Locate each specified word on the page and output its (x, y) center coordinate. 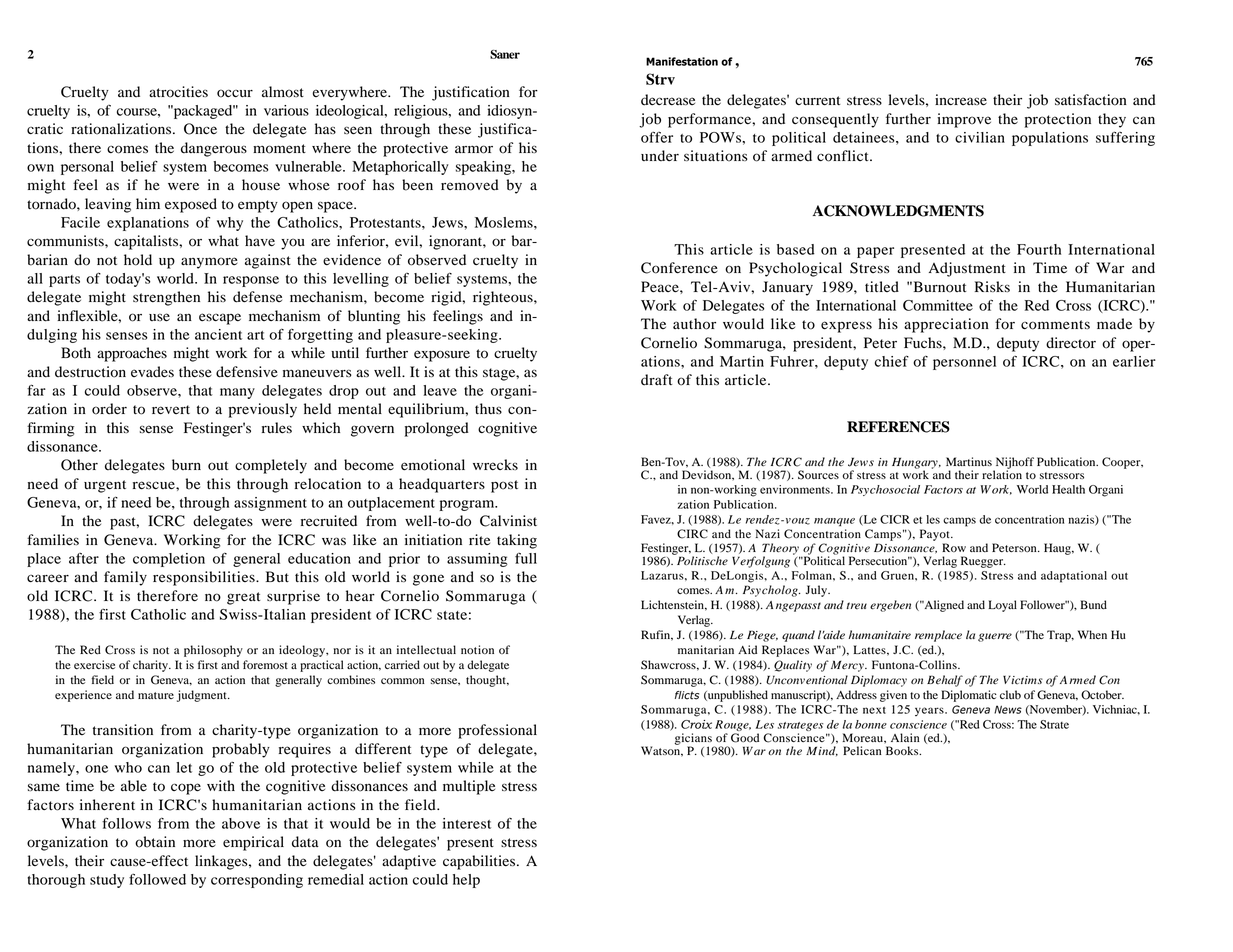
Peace (661, 287)
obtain (155, 842)
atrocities (178, 92)
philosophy (213, 651)
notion (477, 649)
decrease (668, 100)
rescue (155, 485)
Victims (1023, 679)
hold (138, 260)
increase (961, 100)
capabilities (480, 862)
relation (1002, 473)
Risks (992, 286)
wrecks (495, 464)
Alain (905, 737)
